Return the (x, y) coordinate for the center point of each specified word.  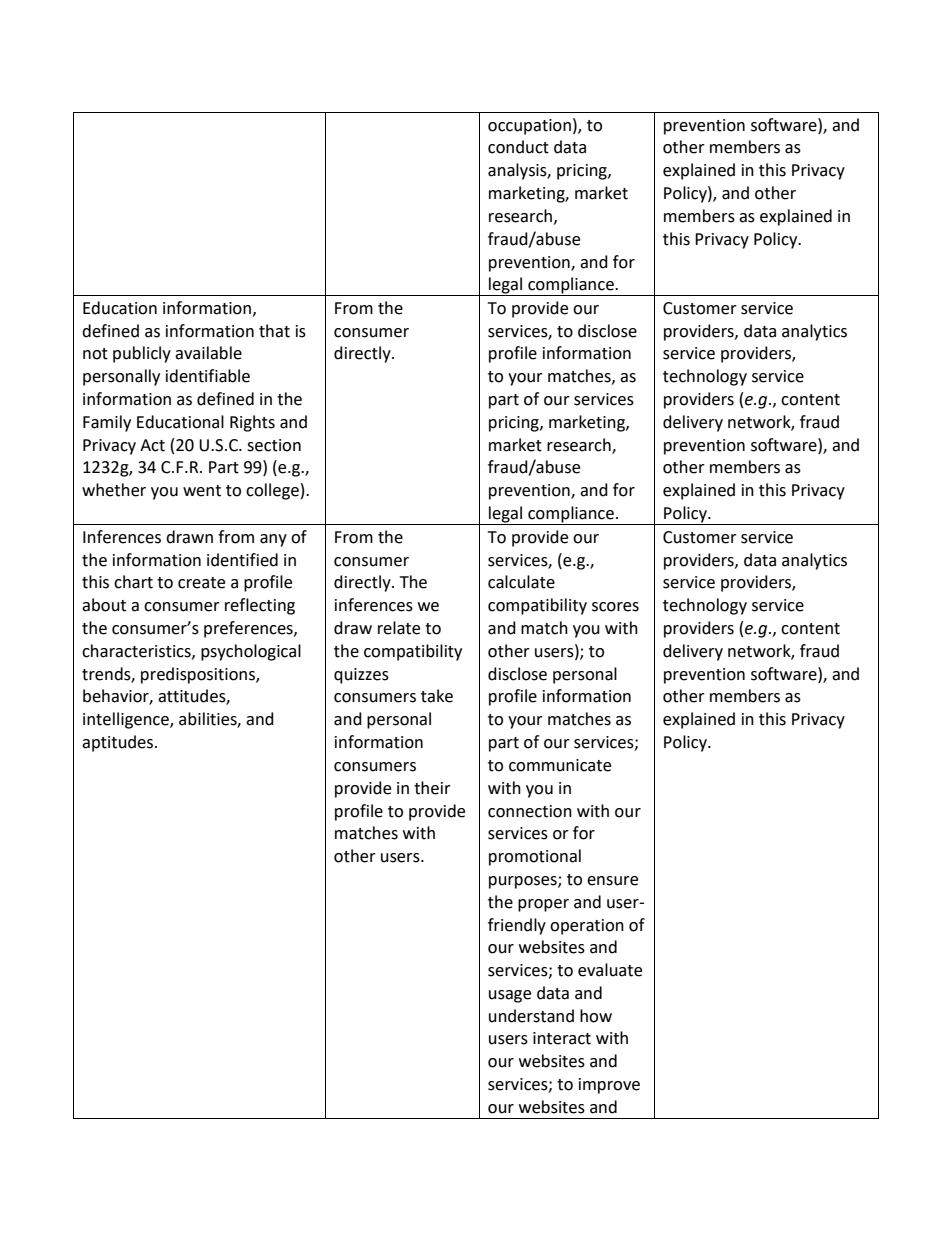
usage (510, 996)
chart (133, 582)
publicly (142, 354)
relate (399, 628)
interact (562, 1038)
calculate (521, 582)
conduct (518, 147)
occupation (529, 127)
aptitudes (119, 743)
